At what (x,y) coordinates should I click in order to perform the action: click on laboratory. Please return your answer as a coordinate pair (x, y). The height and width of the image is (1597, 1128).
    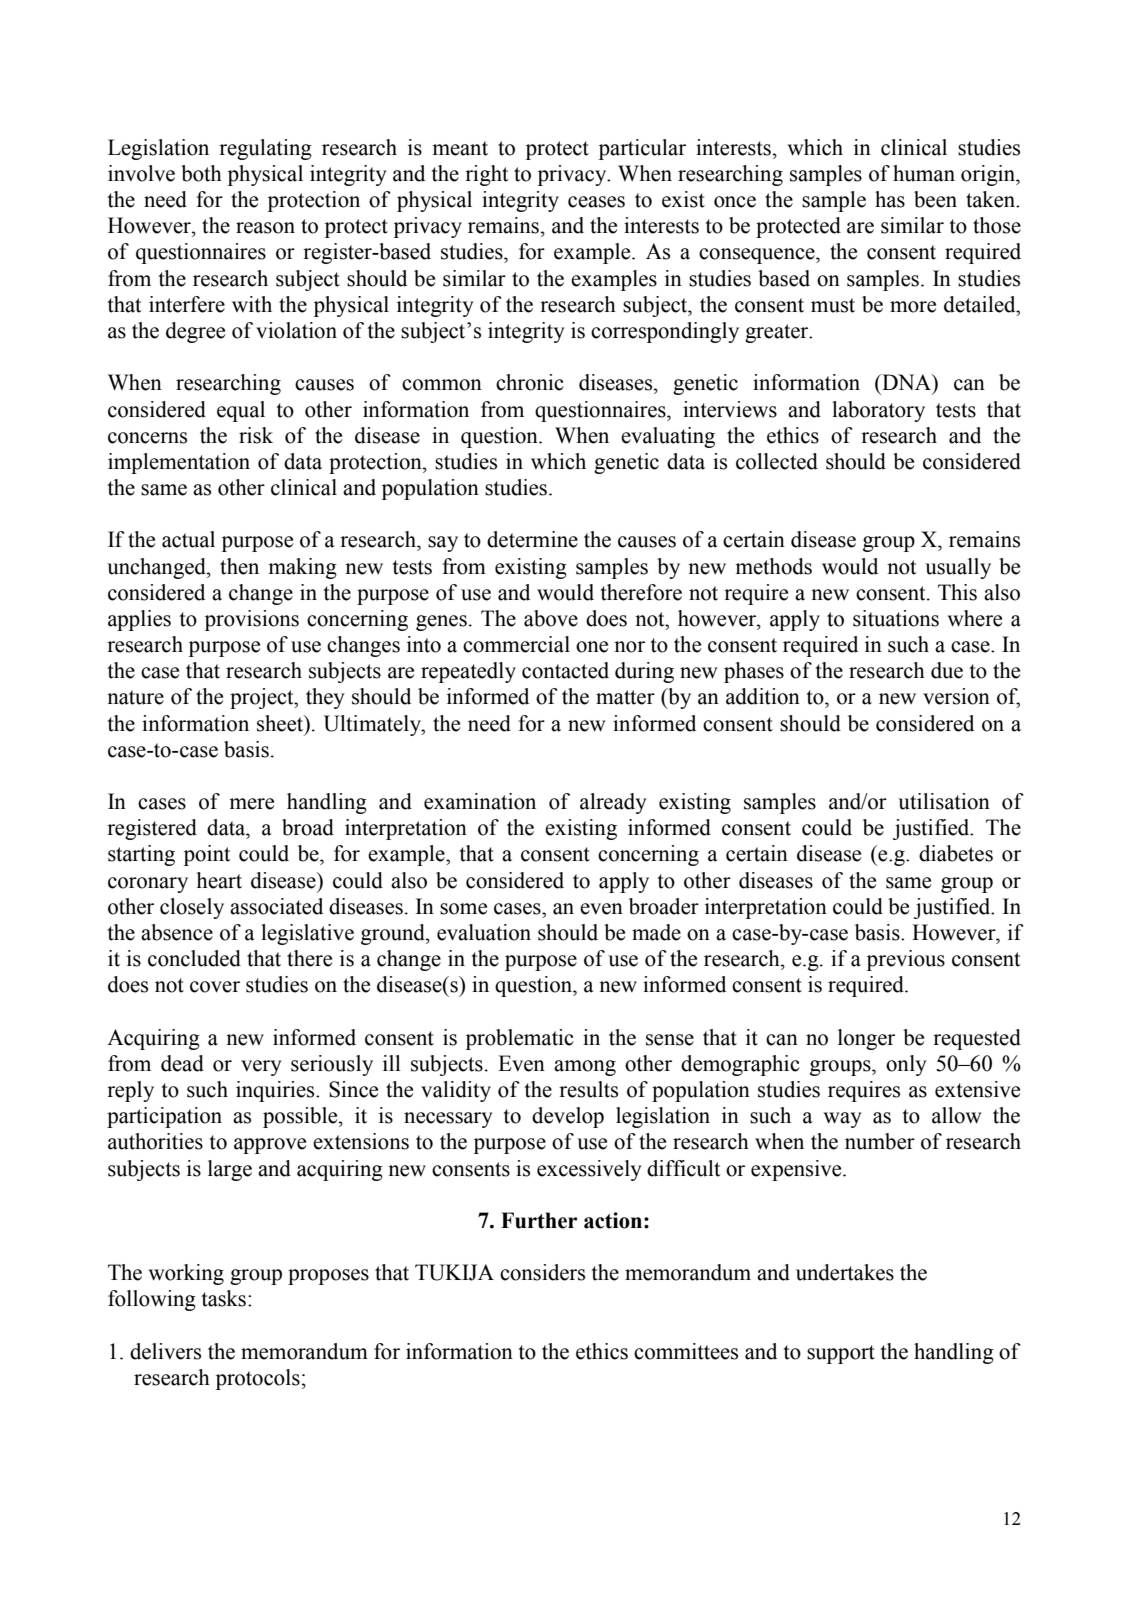
    Looking at the image, I should click on (878, 411).
